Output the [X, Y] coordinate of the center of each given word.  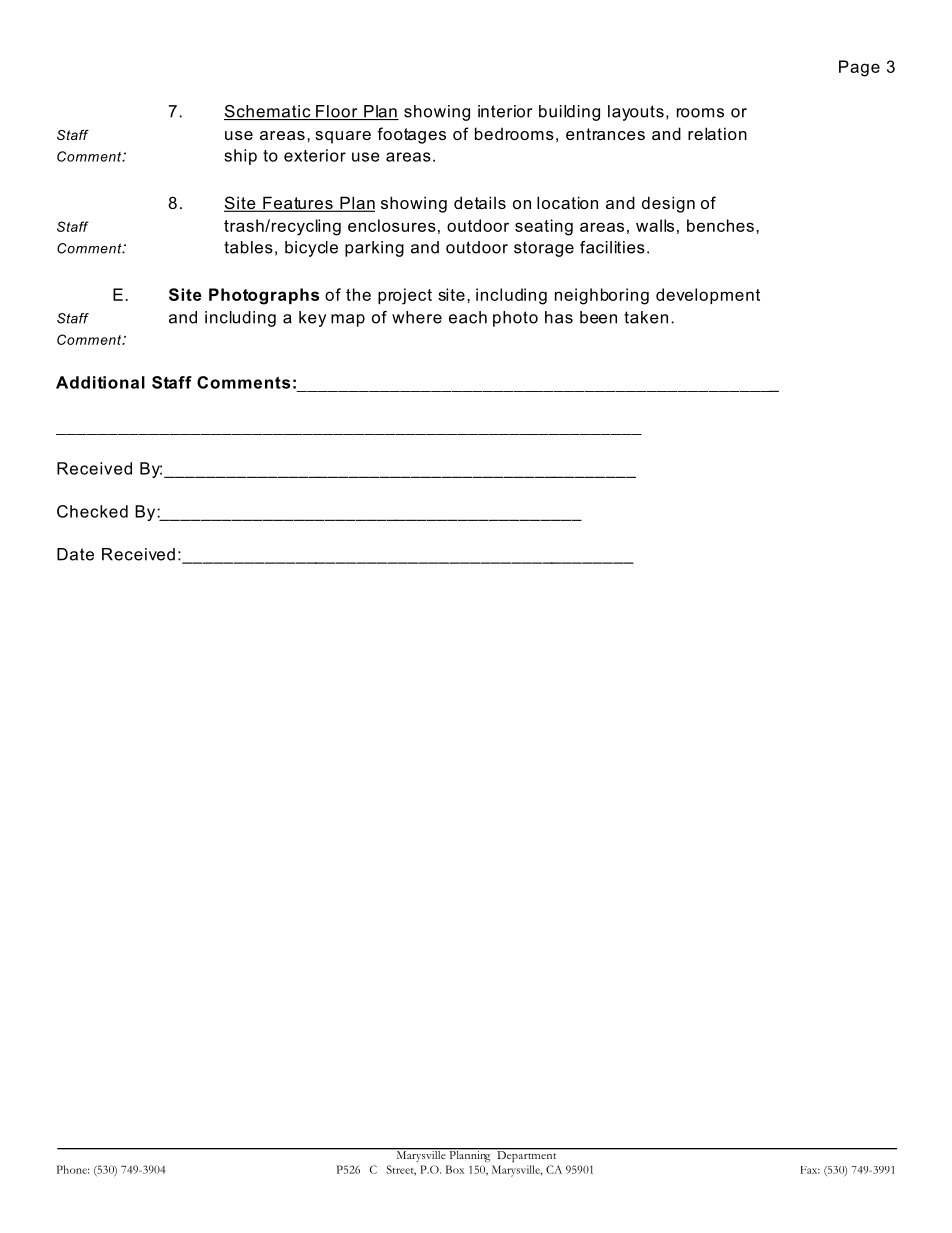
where [417, 317]
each [468, 317]
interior [505, 111]
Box [454, 1169]
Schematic [268, 112]
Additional [100, 382]
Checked [92, 511]
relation [717, 133]
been [598, 317]
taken [646, 317]
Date [75, 554]
